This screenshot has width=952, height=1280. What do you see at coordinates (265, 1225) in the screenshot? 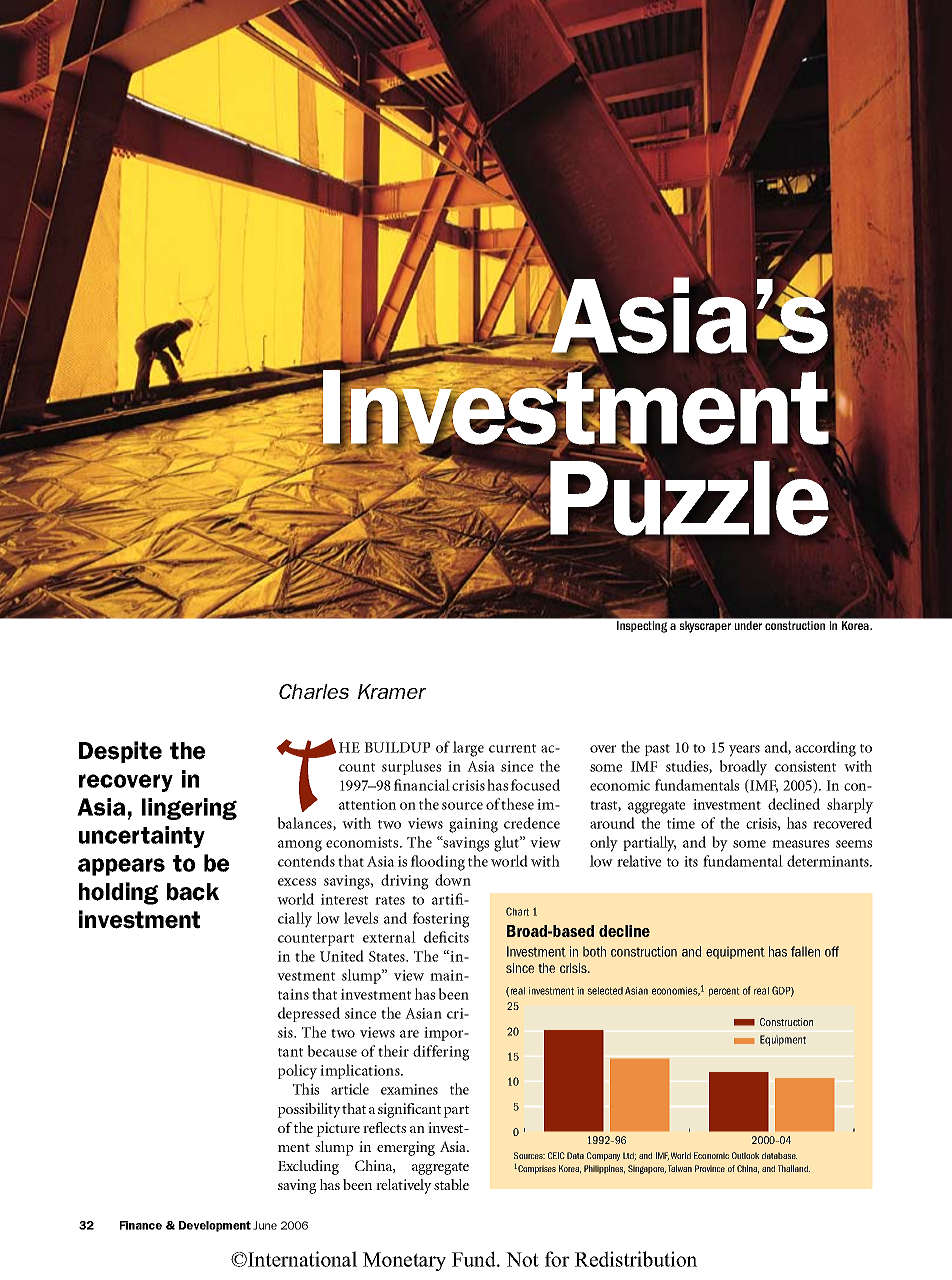
I see `June` at bounding box center [265, 1225].
